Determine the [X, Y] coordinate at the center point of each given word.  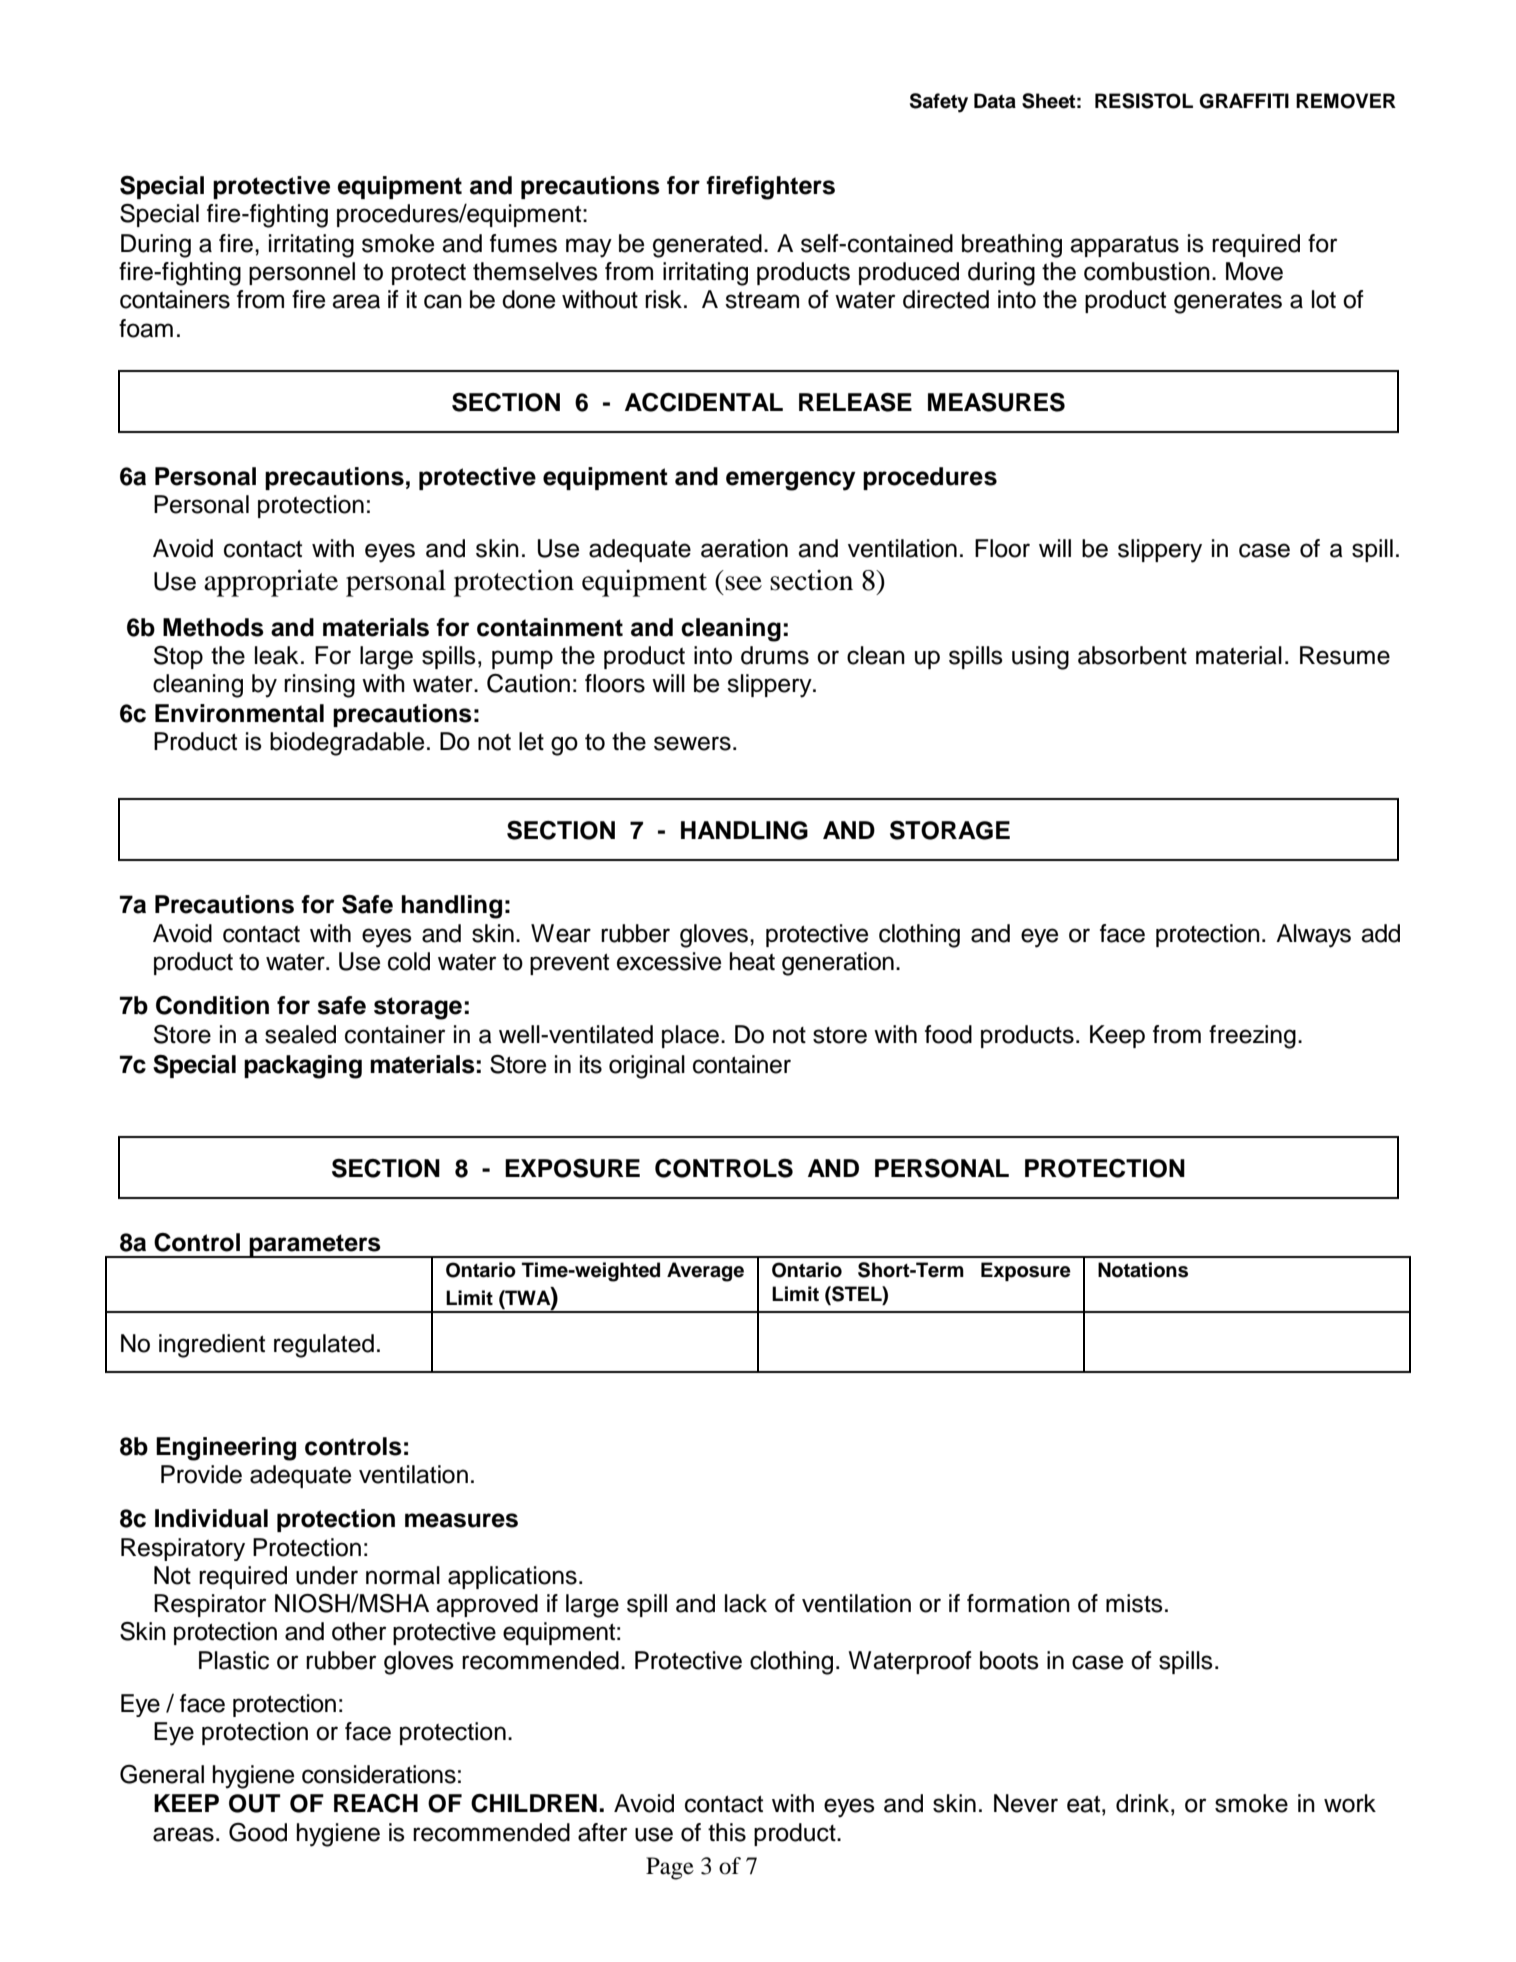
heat [752, 961]
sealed [300, 1034]
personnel [302, 273]
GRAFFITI [1244, 101]
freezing [1252, 1037]
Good [258, 1832]
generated [707, 246]
